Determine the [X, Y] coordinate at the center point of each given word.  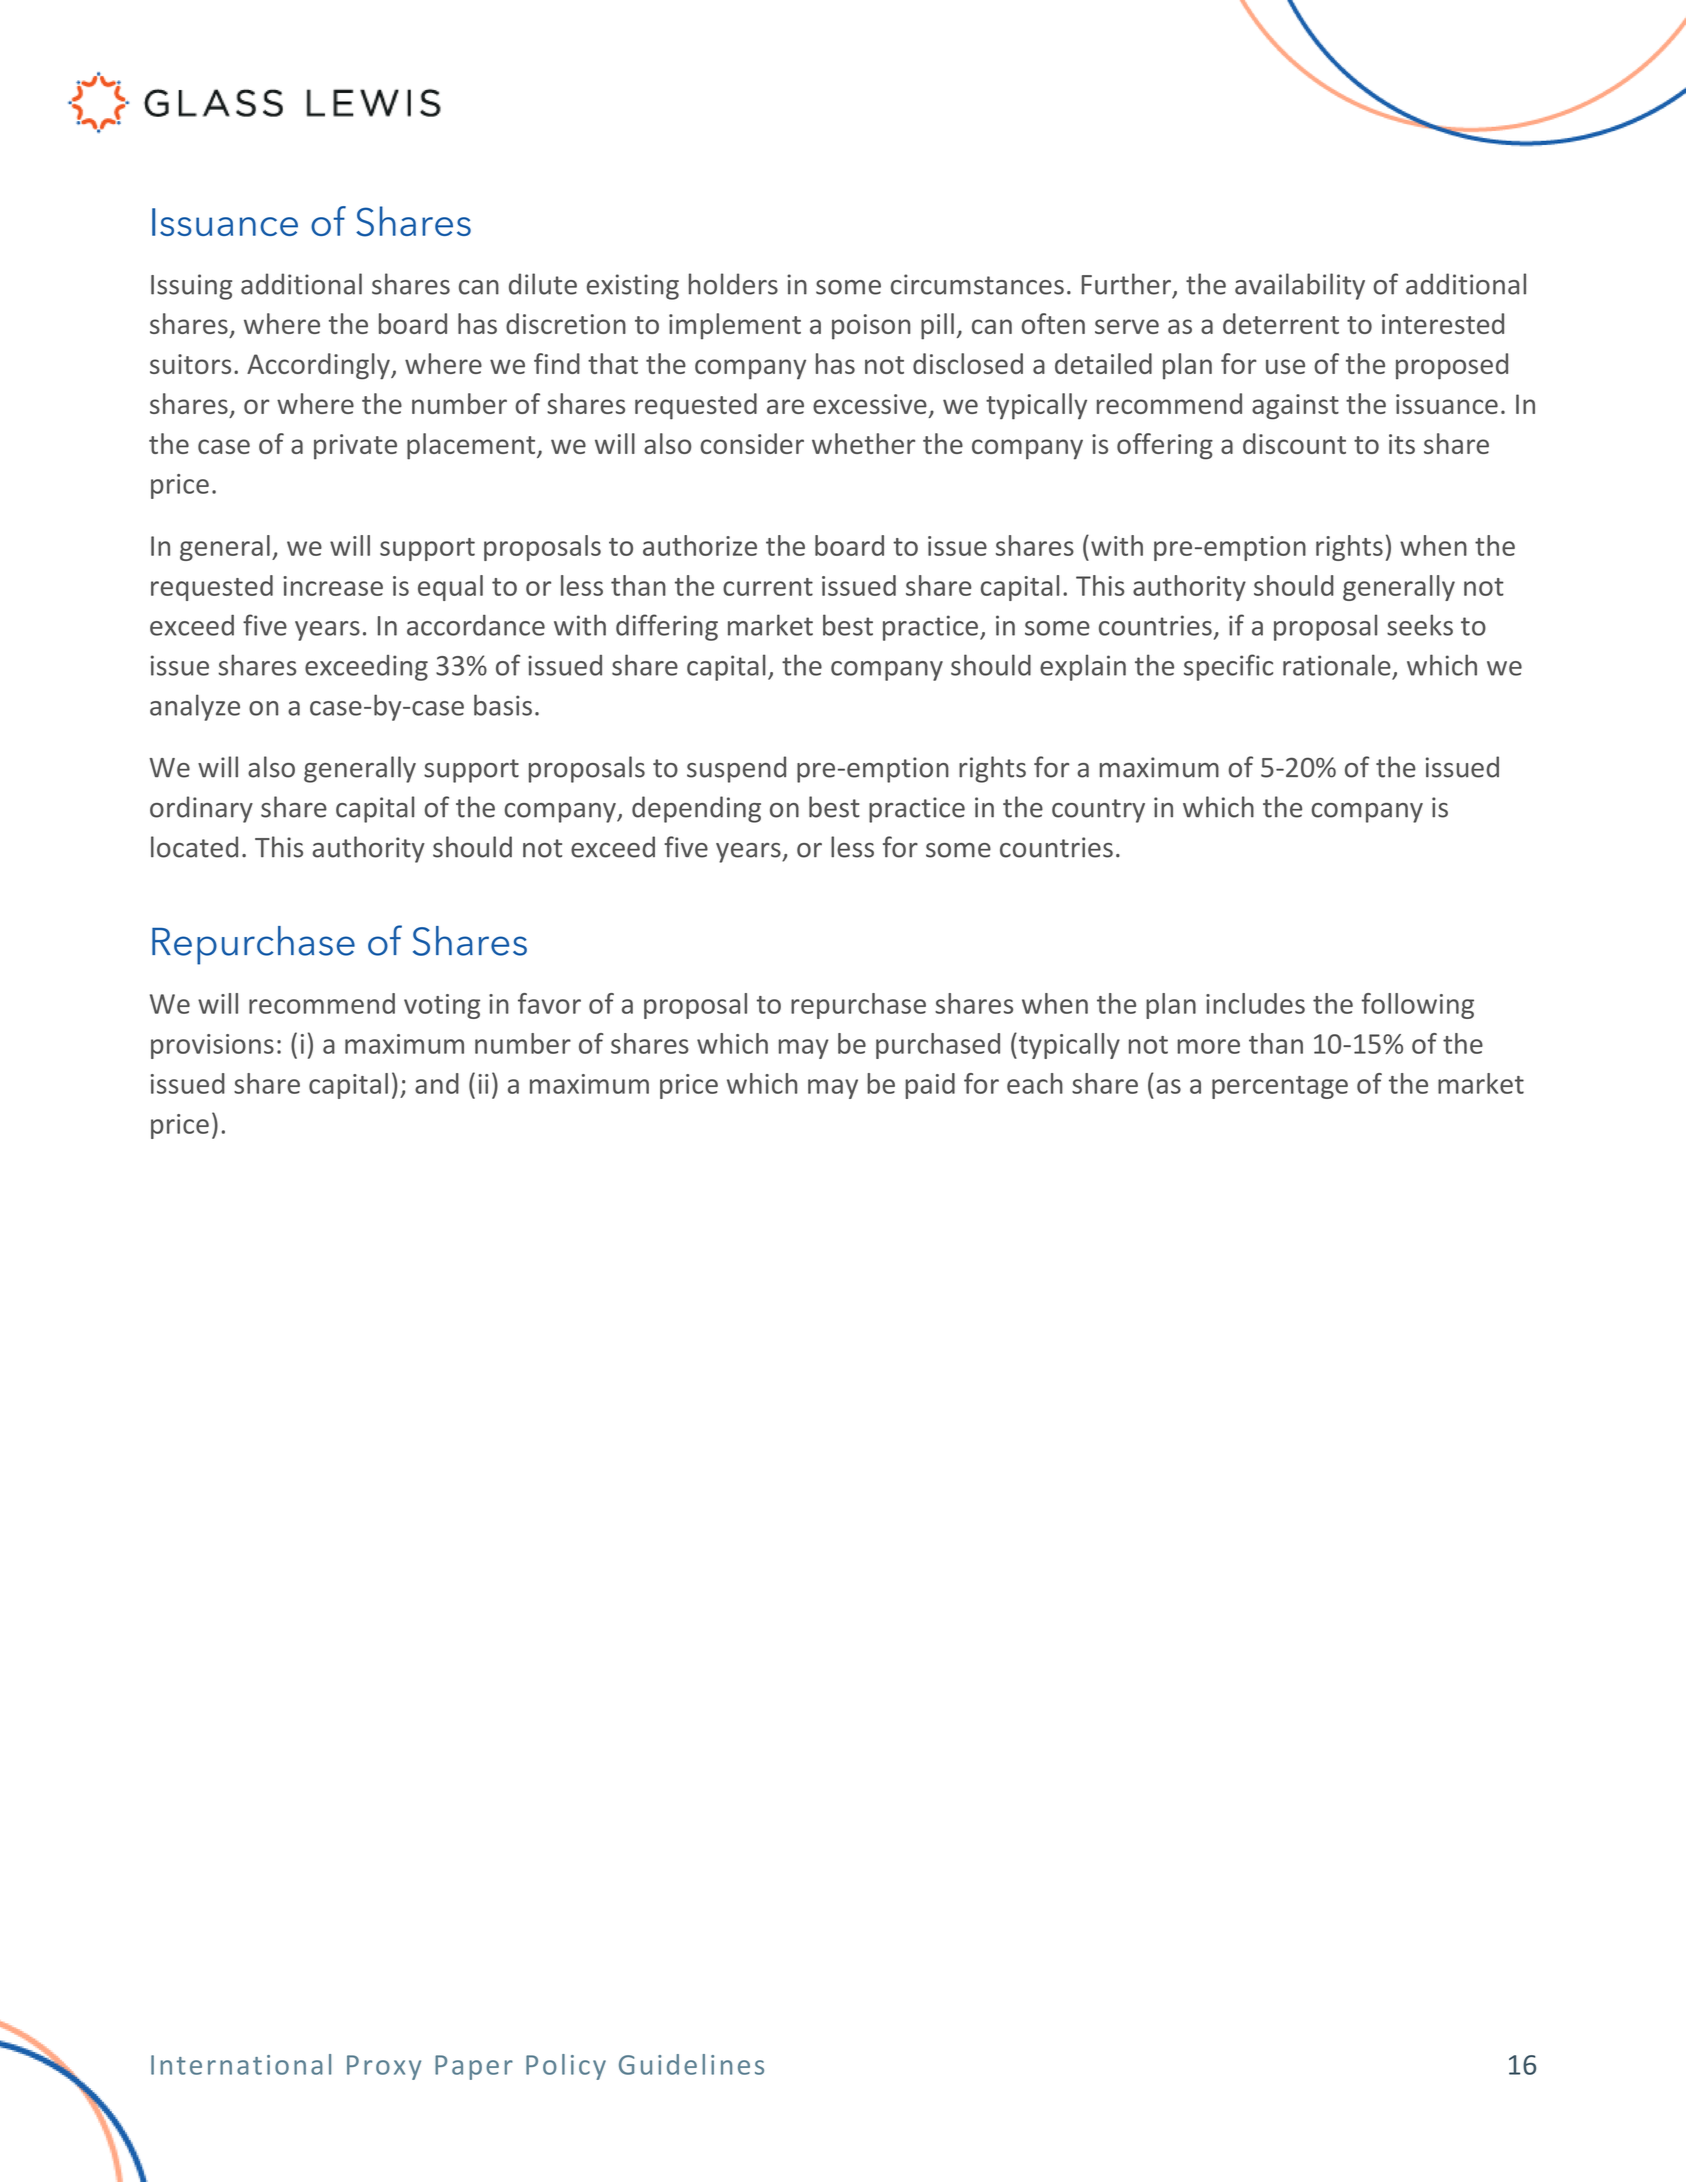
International [241, 2064]
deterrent [1281, 323]
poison [871, 327]
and [437, 1083]
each [1035, 1083]
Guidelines [691, 2064]
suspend [736, 769]
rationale [1337, 665]
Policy [566, 2067]
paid [930, 1086]
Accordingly [319, 366]
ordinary [201, 809]
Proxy [384, 2067]
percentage [1280, 1087]
